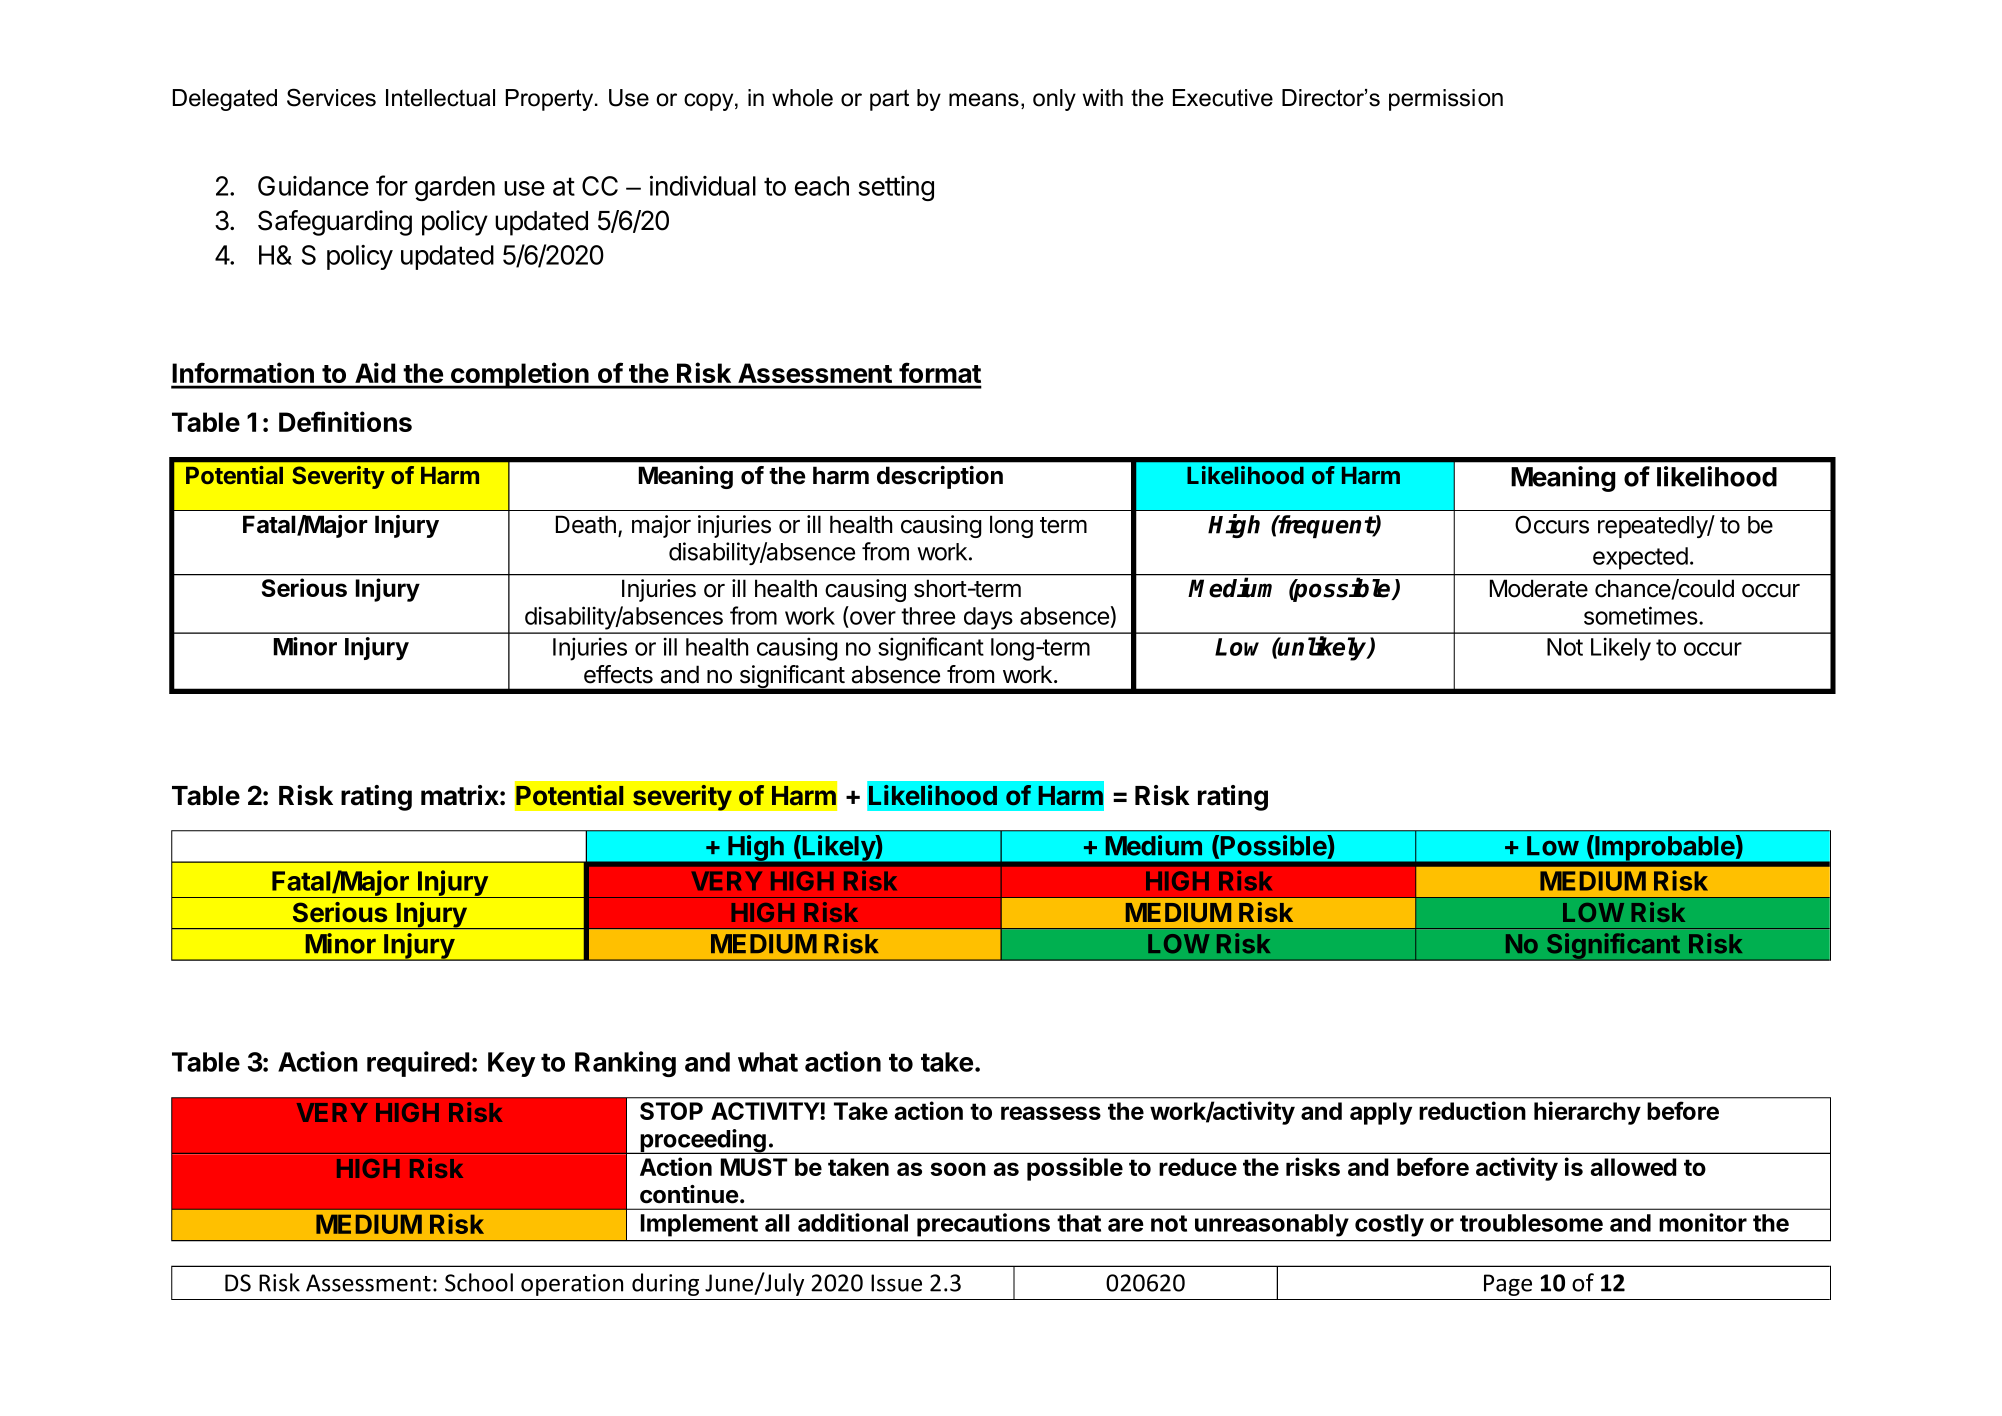 This screenshot has height=1416, width=2002. What do you see at coordinates (768, 1062) in the screenshot?
I see `what` at bounding box center [768, 1062].
